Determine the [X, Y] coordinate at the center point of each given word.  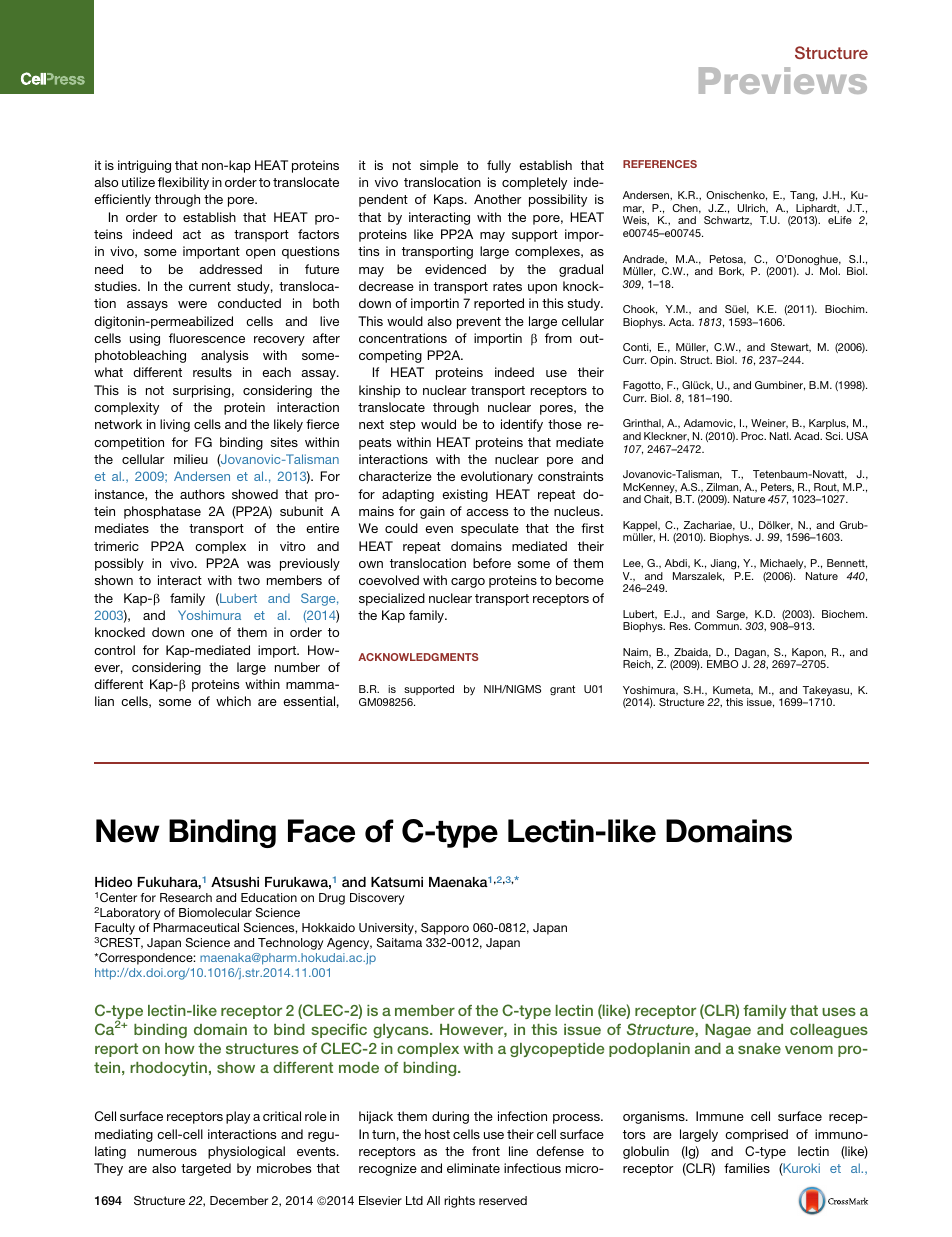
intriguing [144, 166]
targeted [206, 1169]
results [212, 372]
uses [839, 1011]
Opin [663, 361]
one [202, 633]
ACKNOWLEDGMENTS [418, 657]
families [747, 1168]
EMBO [722, 664]
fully [499, 166]
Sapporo [445, 929]
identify [522, 425]
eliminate [473, 1168]
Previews [783, 80]
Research [186, 897]
